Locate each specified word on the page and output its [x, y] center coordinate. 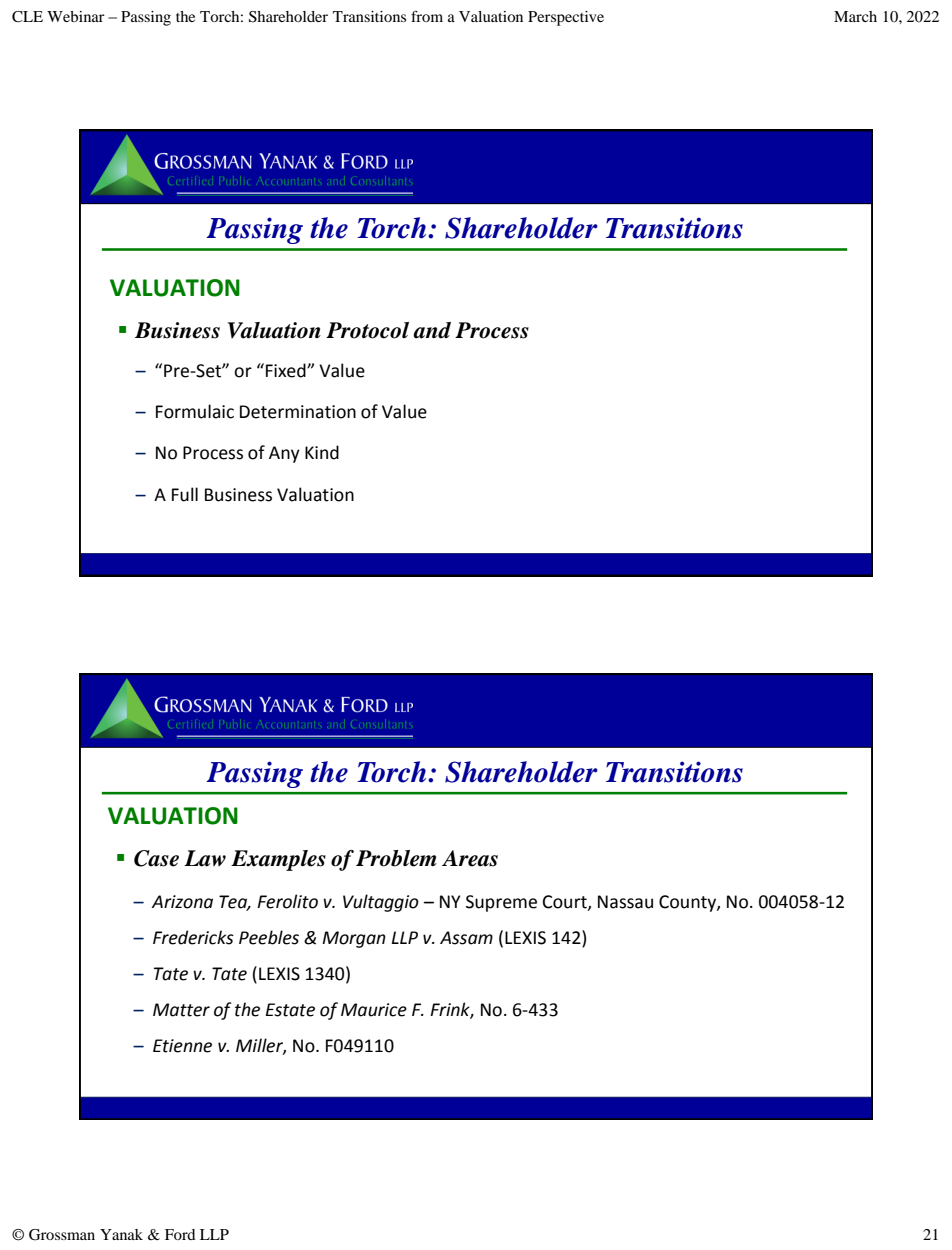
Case [156, 858]
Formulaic [195, 411]
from [427, 16]
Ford [180, 1234]
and [432, 330]
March [855, 16]
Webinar [76, 16]
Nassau [625, 902]
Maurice [374, 1010]
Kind [322, 452]
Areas [470, 858]
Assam [466, 938]
